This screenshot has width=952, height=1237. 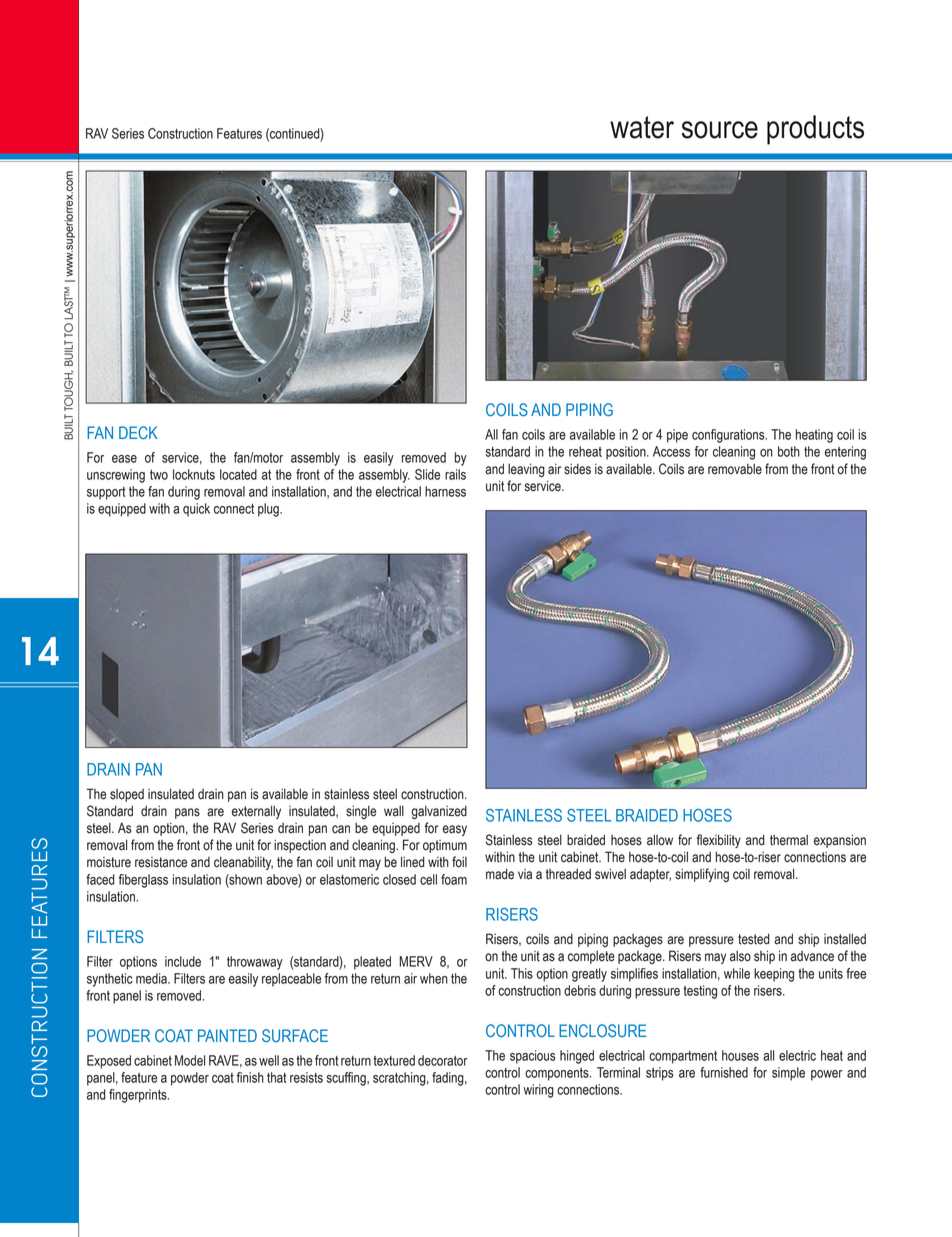 What do you see at coordinates (138, 432) in the screenshot?
I see `DECK` at bounding box center [138, 432].
